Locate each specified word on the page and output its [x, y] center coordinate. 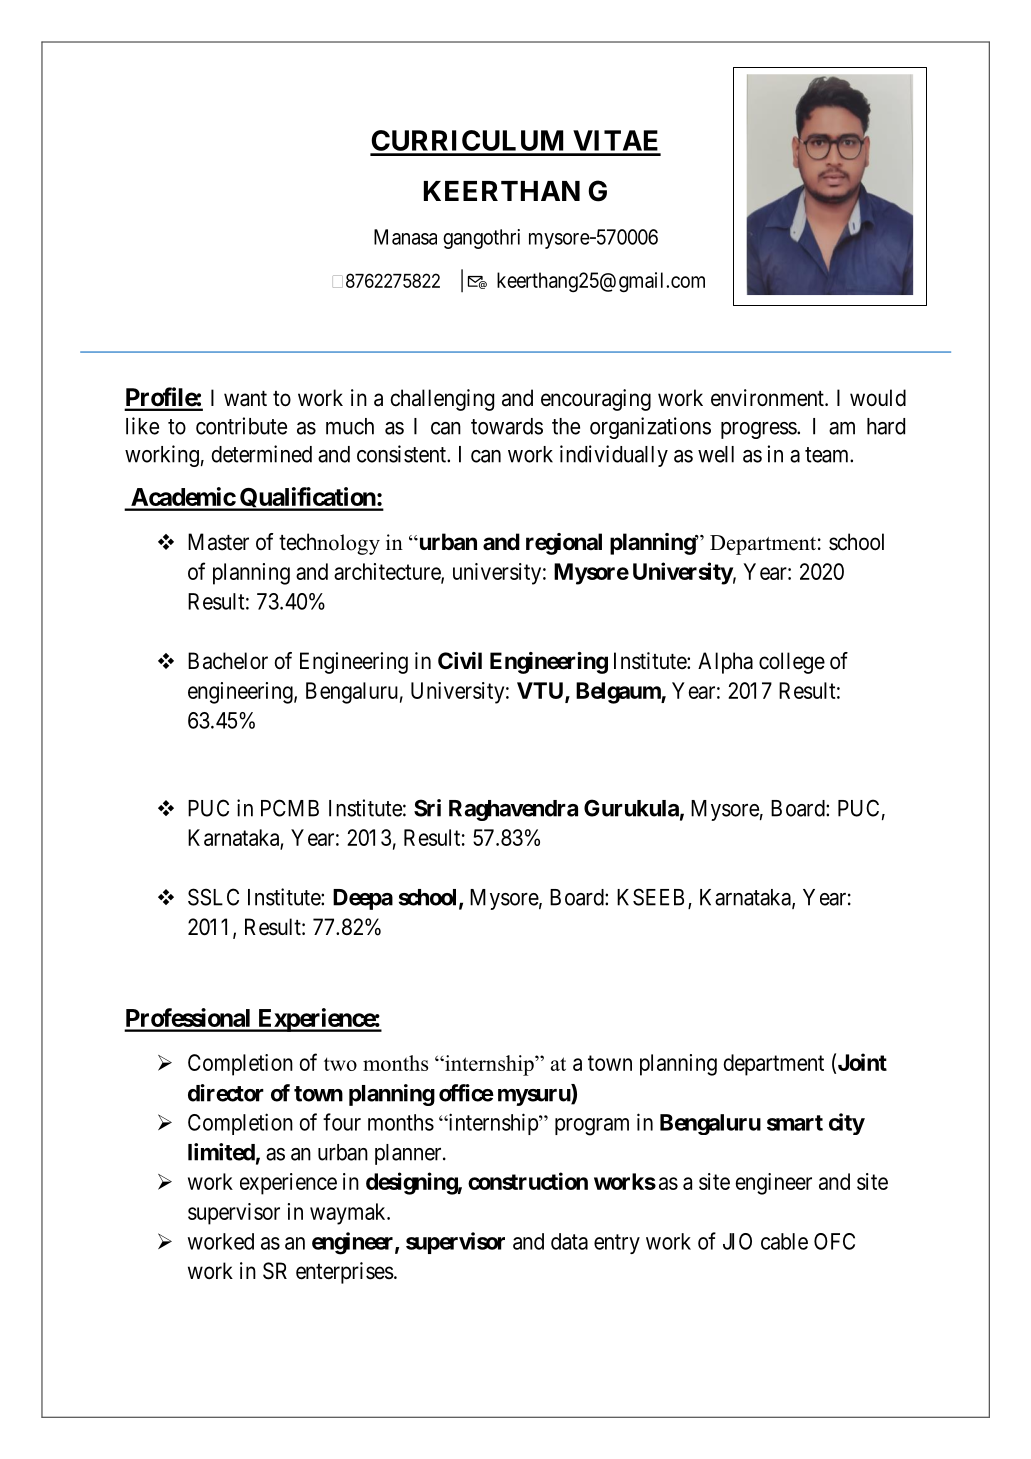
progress [759, 430]
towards [507, 426]
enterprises [345, 1273]
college [792, 663]
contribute [241, 426]
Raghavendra [513, 810]
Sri [427, 808]
